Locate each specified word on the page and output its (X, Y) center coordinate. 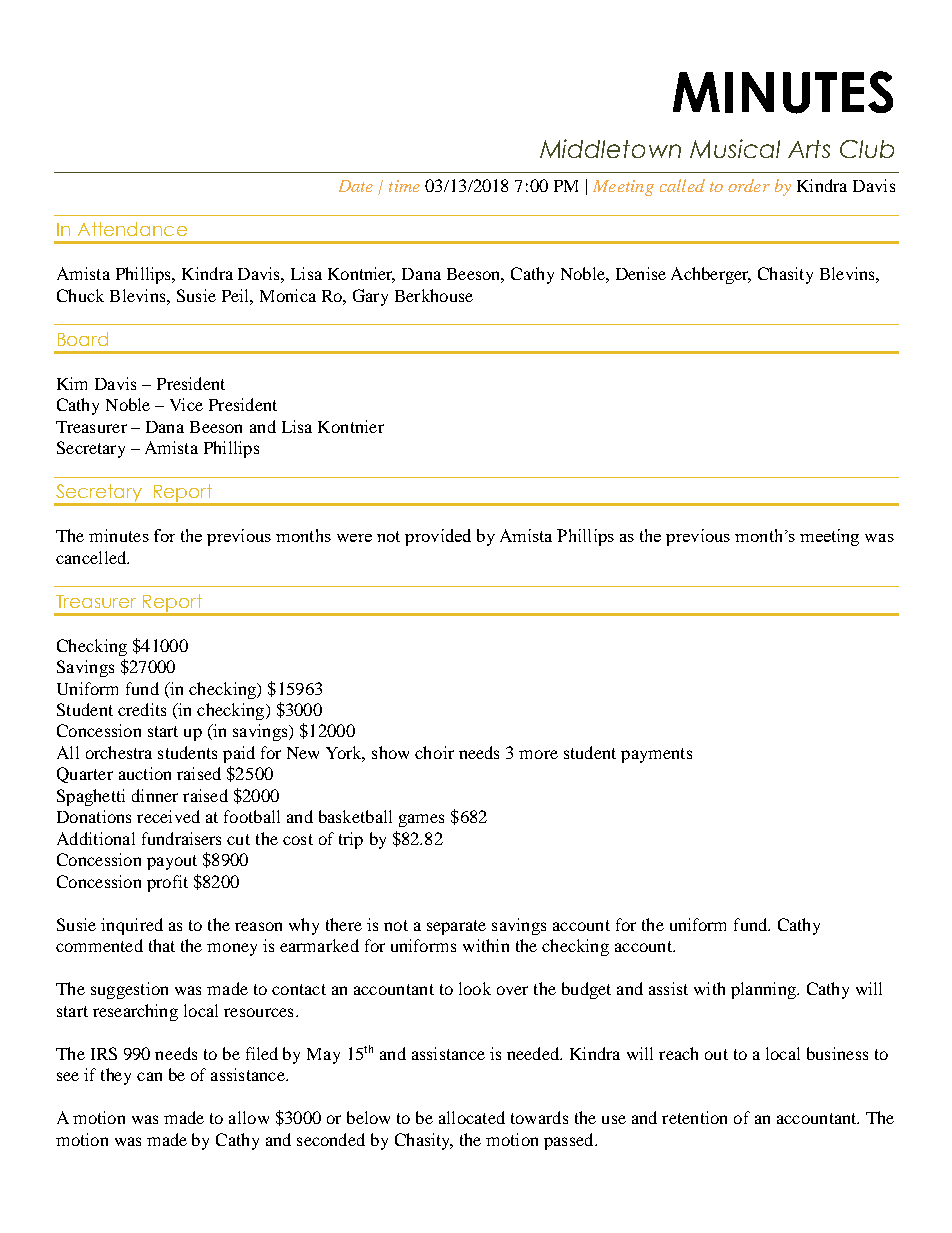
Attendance (132, 229)
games (421, 820)
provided (438, 537)
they (116, 1076)
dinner (155, 795)
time (404, 186)
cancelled (92, 557)
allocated (472, 1117)
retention (694, 1117)
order (749, 185)
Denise (641, 273)
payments (656, 755)
